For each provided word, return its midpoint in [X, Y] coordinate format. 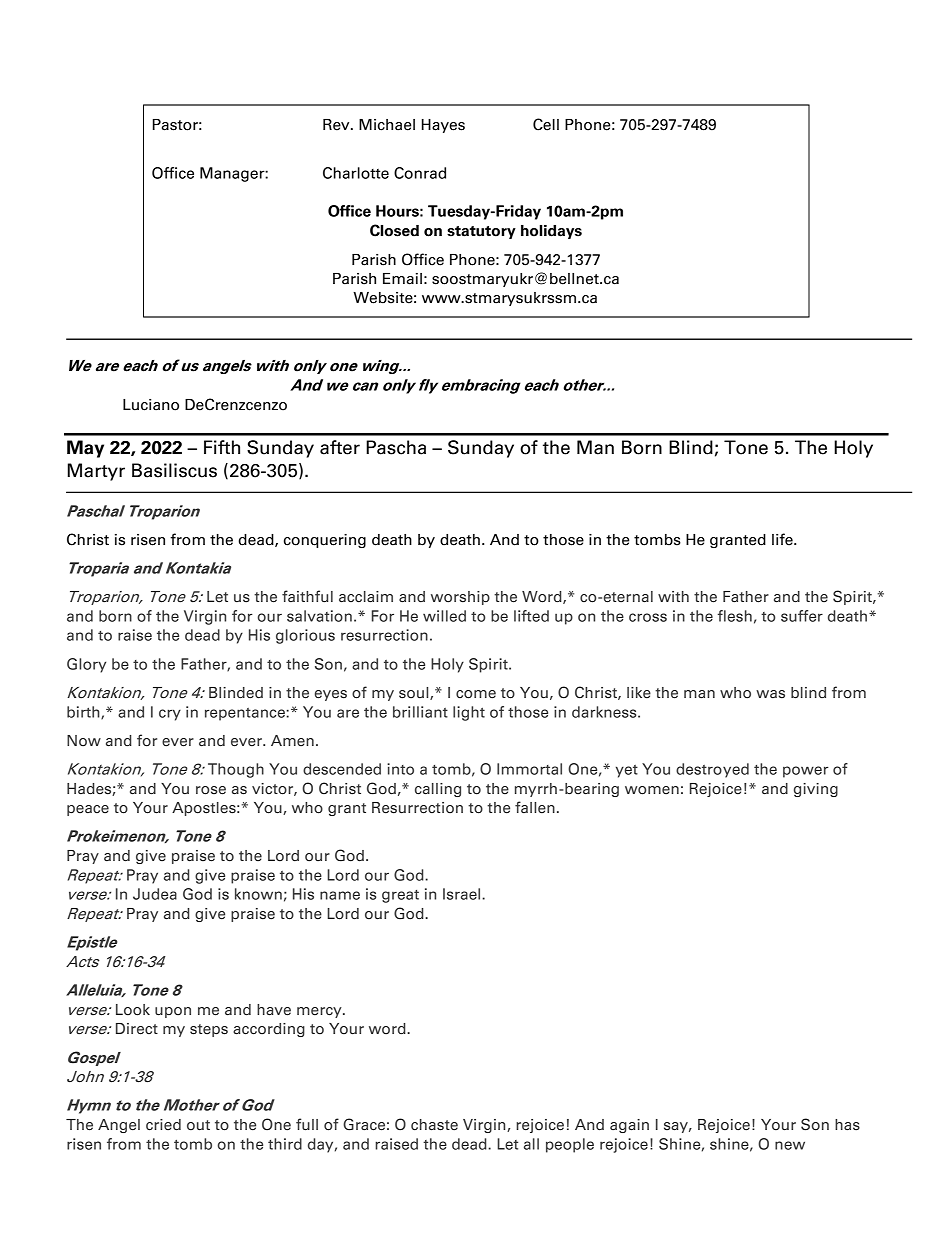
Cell [546, 124]
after [340, 447]
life [783, 539]
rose [211, 790]
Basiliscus [174, 470]
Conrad [420, 173]
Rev [337, 125]
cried [163, 1125]
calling [438, 790]
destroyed [712, 770]
